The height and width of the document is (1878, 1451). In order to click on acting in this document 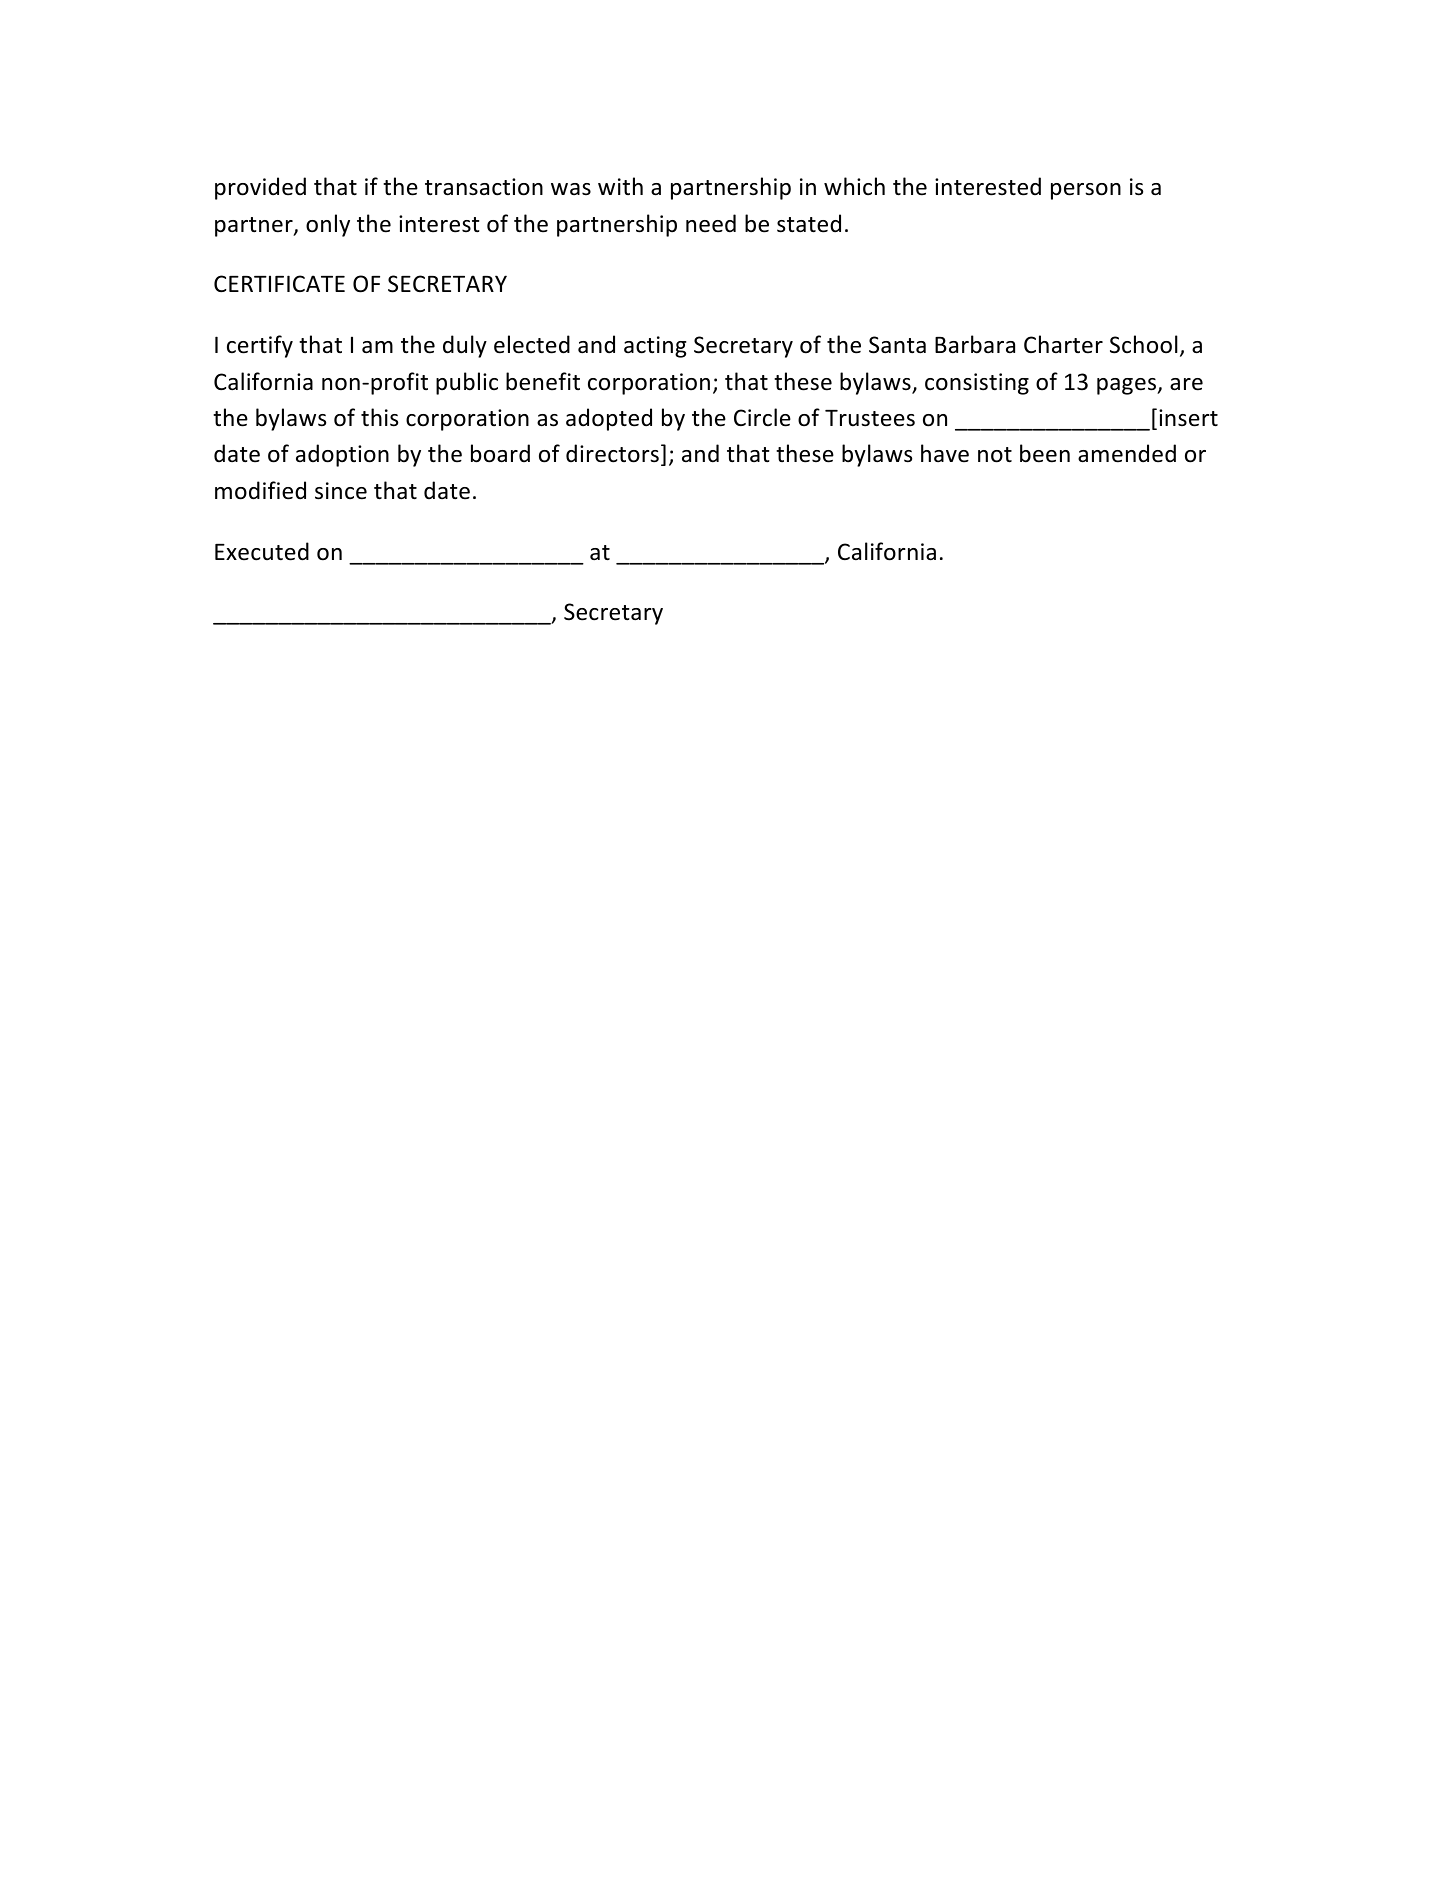, I will do `click(655, 347)`.
